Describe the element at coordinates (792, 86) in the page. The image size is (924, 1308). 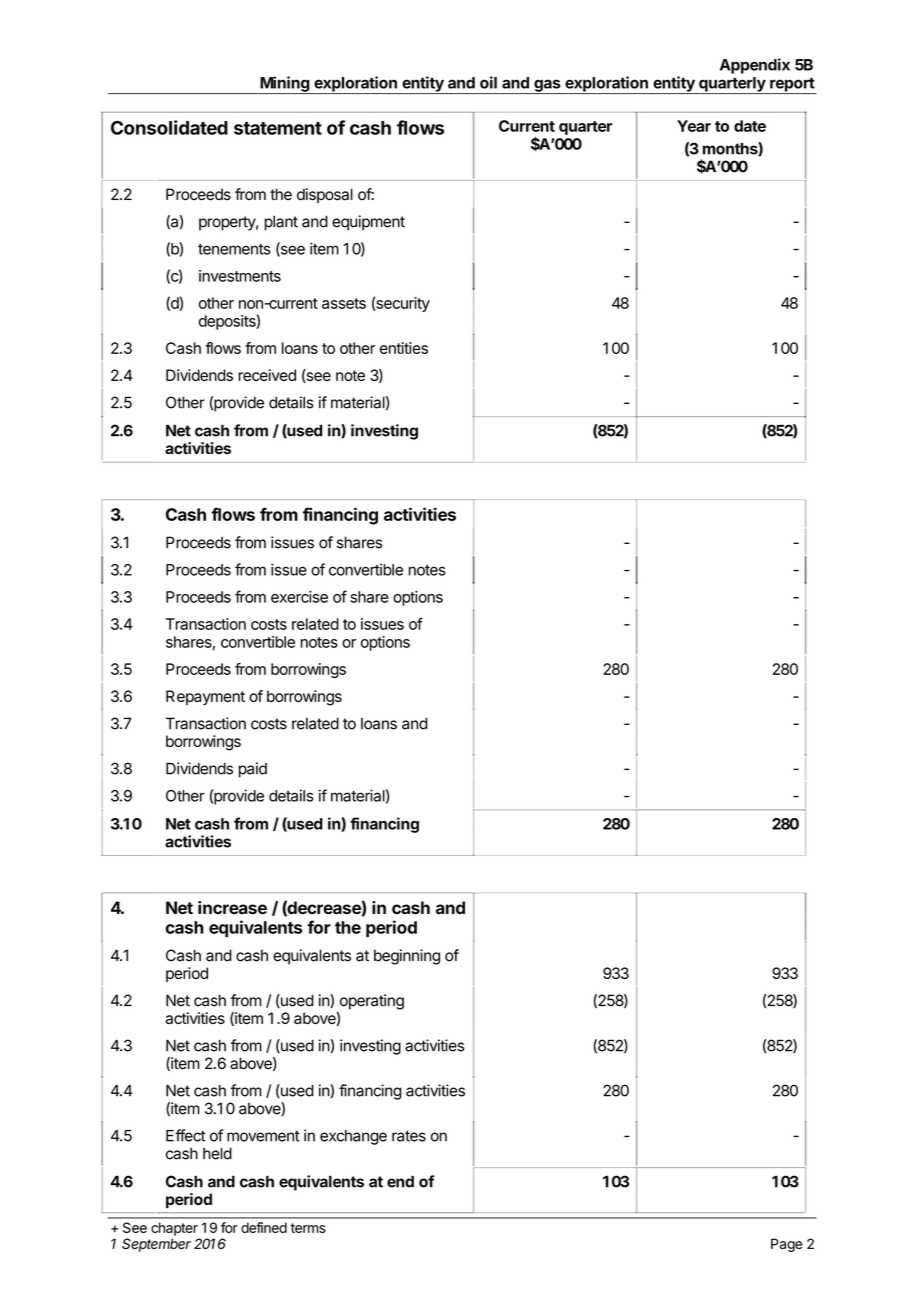
I see `report` at that location.
